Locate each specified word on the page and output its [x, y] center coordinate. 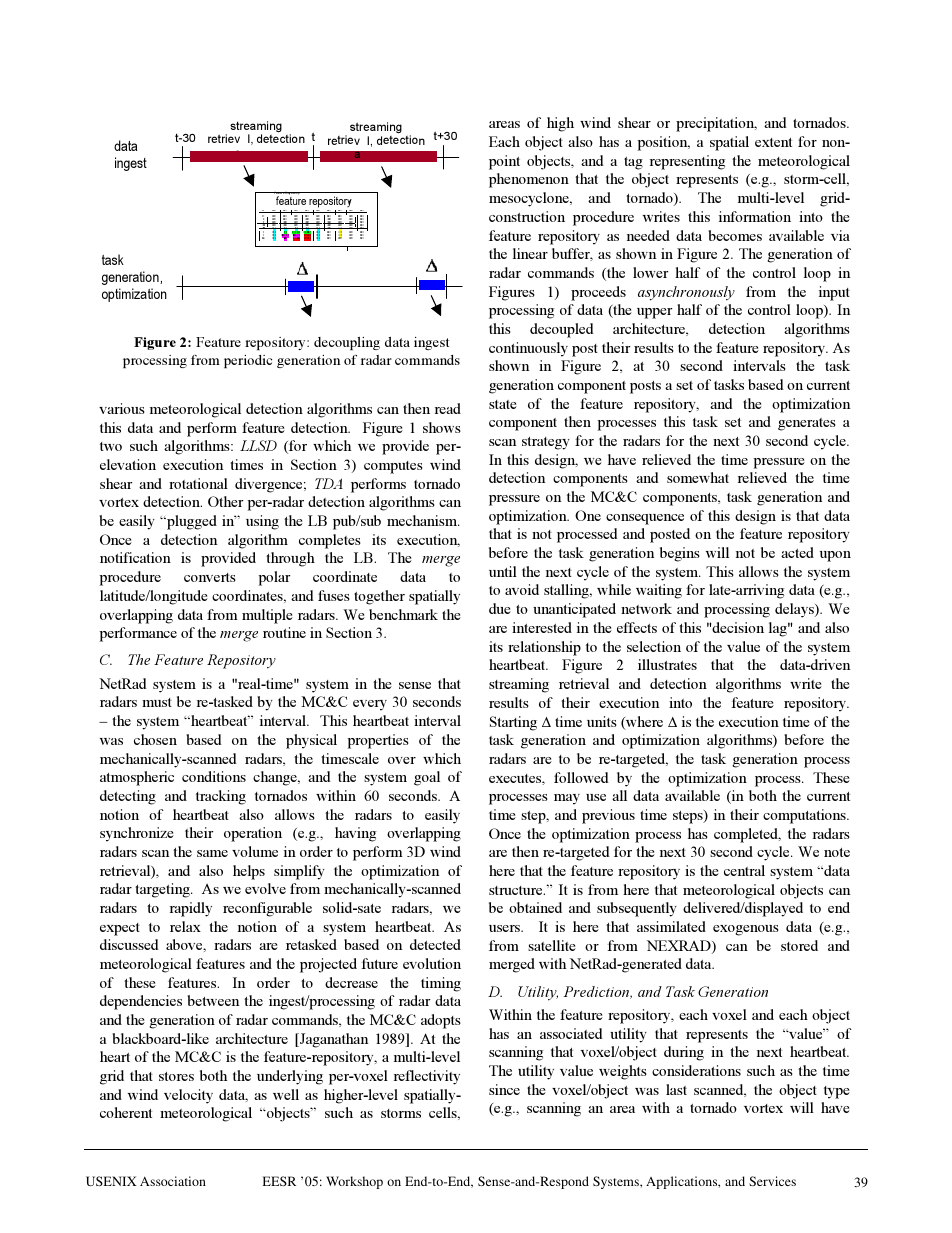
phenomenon [529, 180]
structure [517, 890]
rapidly [191, 909]
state [503, 404]
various [122, 408]
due [500, 608]
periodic [248, 361]
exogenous [746, 930]
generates [807, 424]
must [157, 702]
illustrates [667, 664]
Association [173, 1181]
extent [773, 142]
